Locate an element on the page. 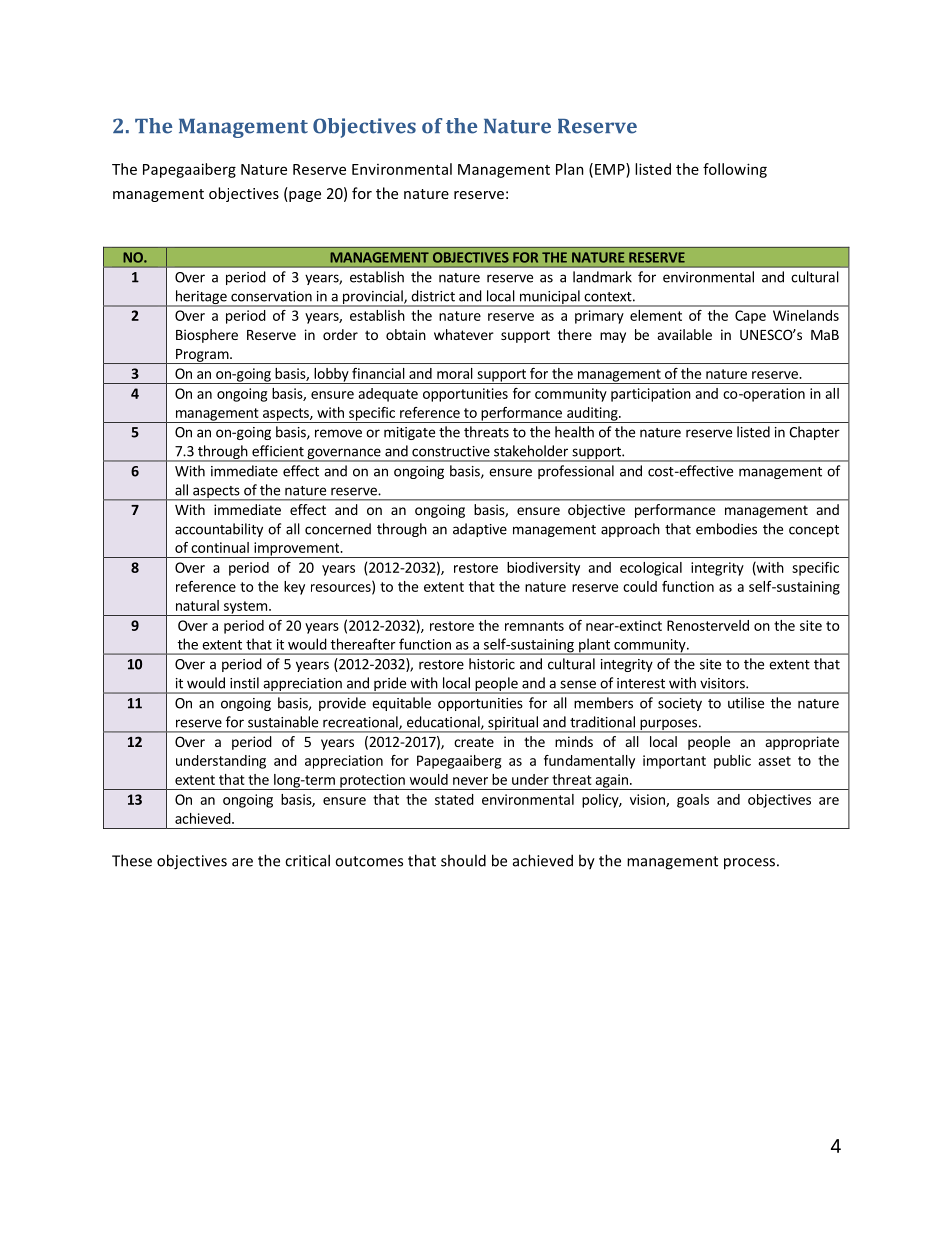  embodies is located at coordinates (726, 529).
